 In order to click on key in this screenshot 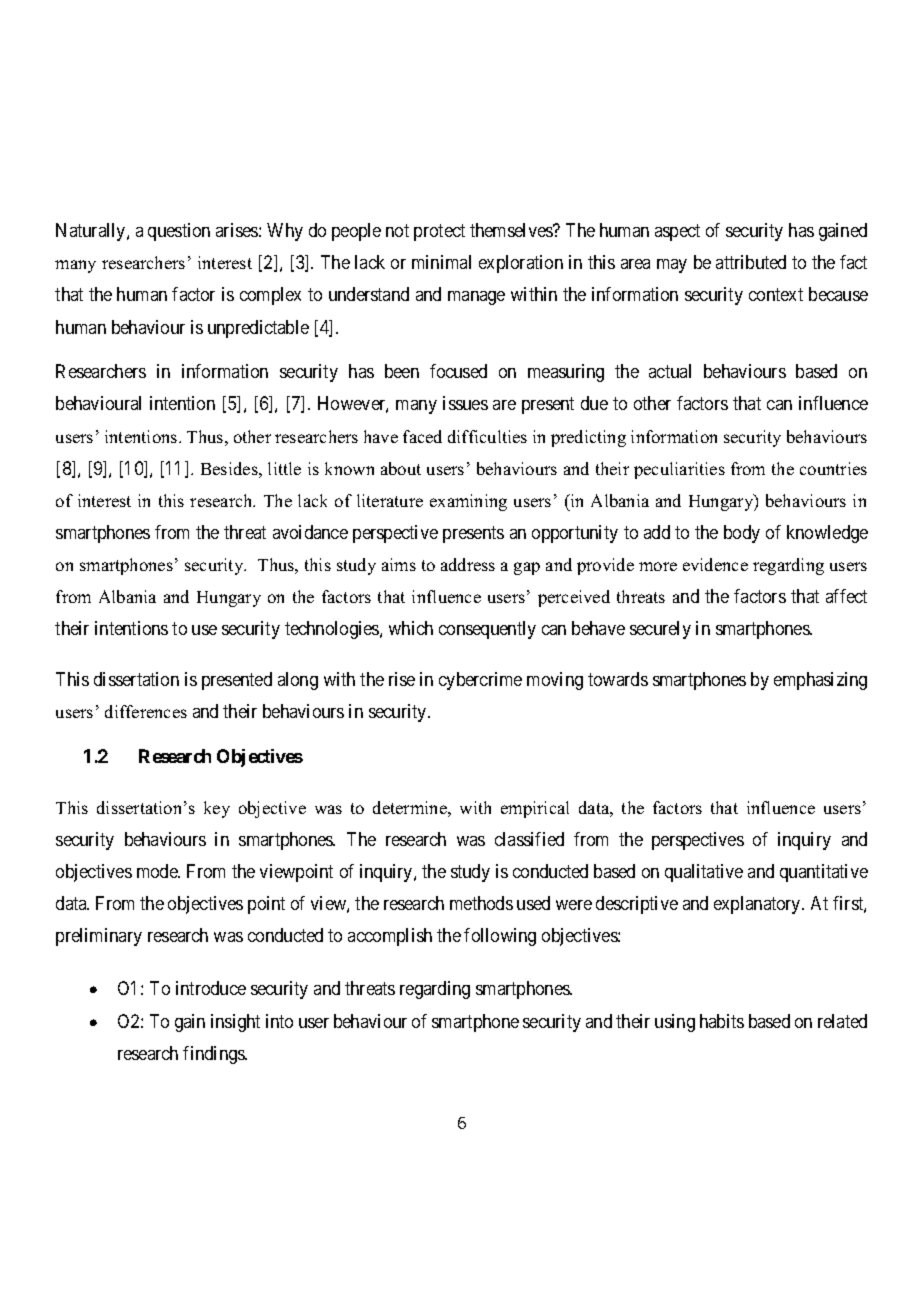, I will do `click(217, 809)`.
